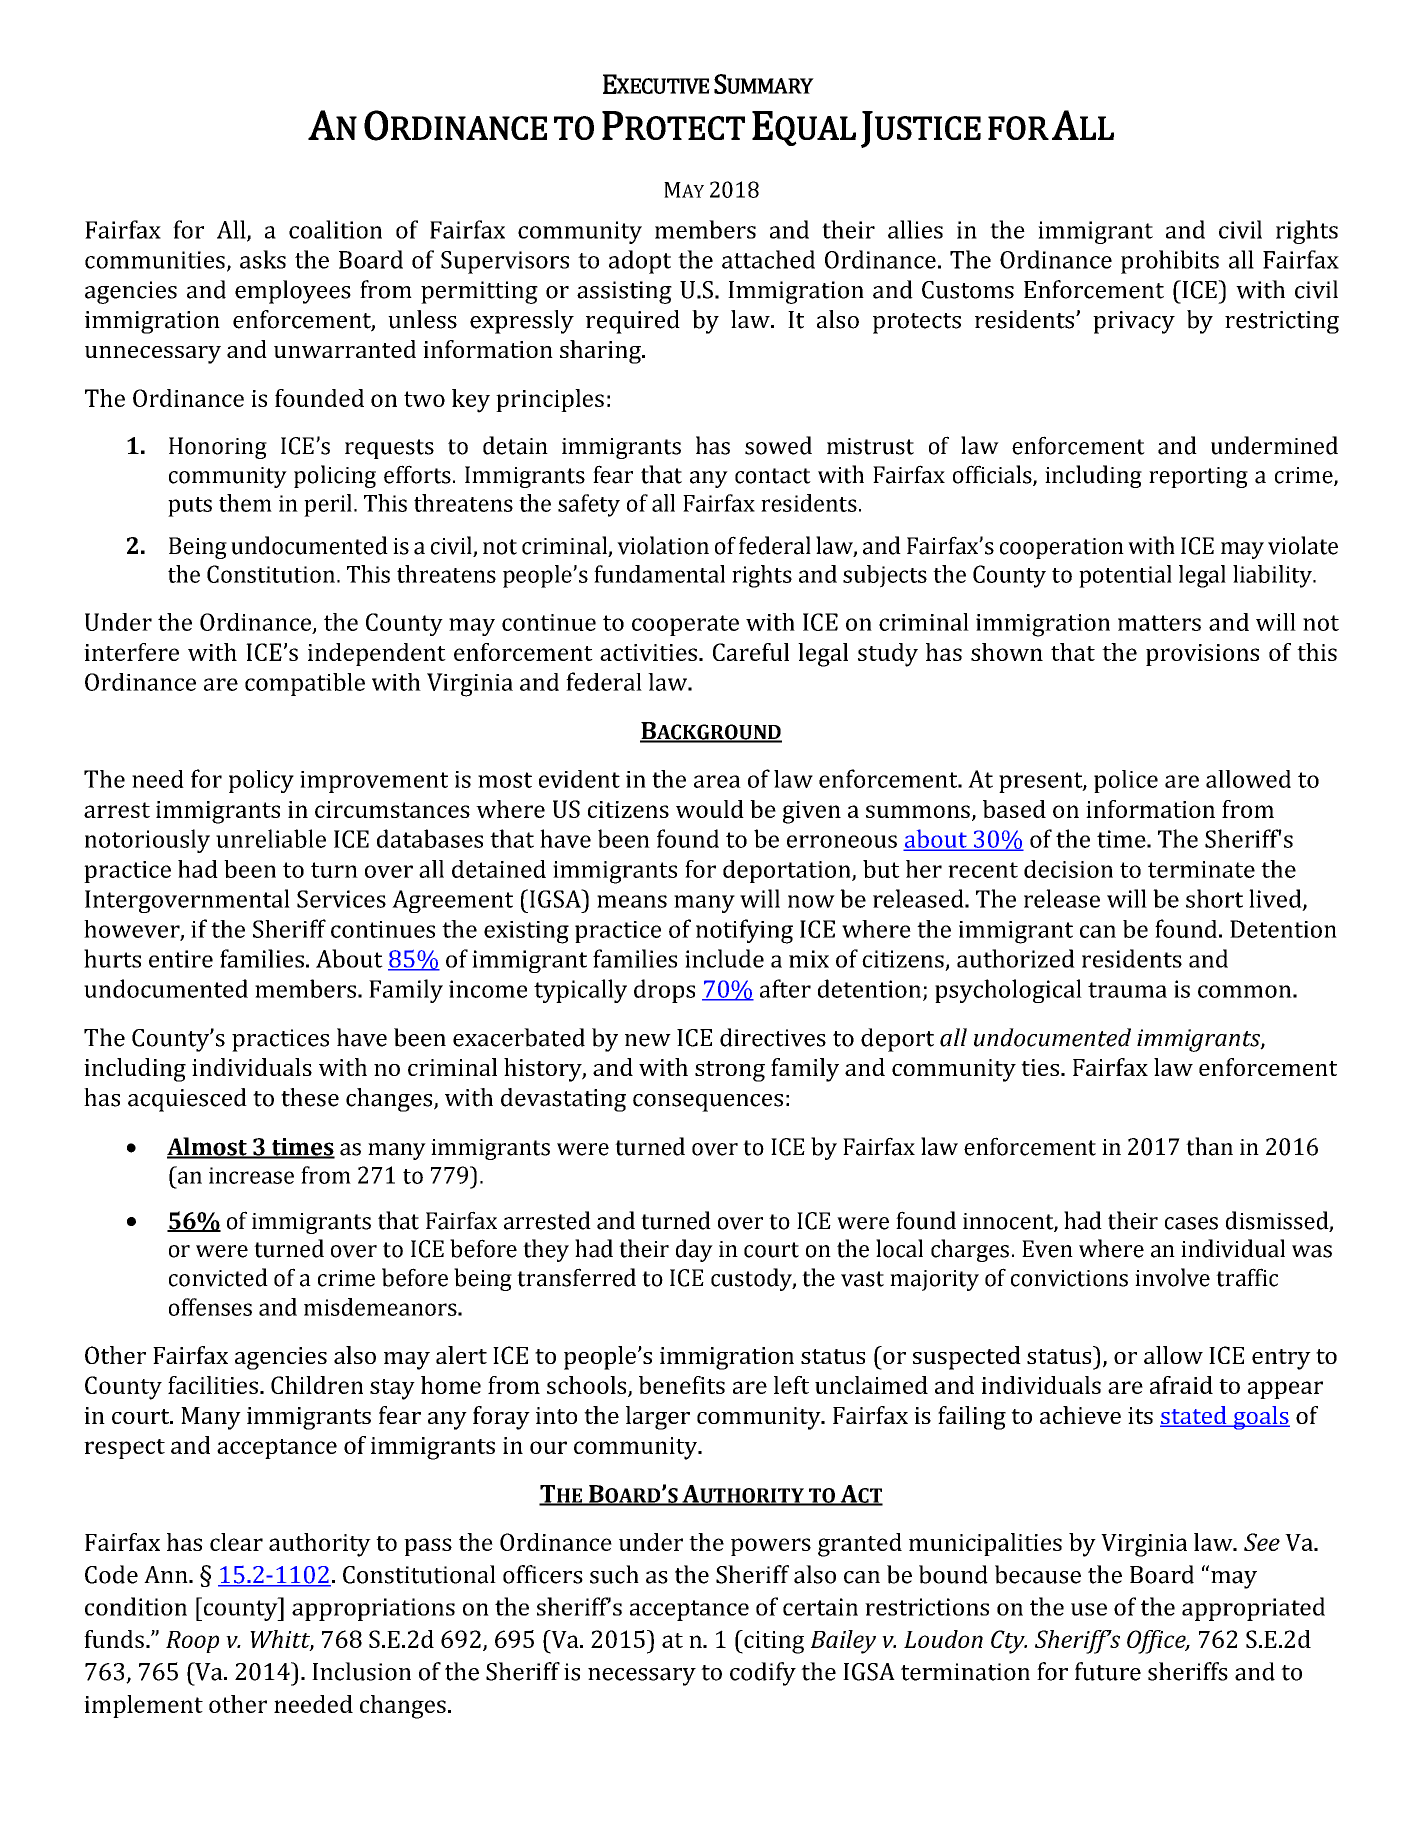 The width and height of the screenshot is (1422, 1840). What do you see at coordinates (763, 1674) in the screenshot?
I see `codify` at bounding box center [763, 1674].
